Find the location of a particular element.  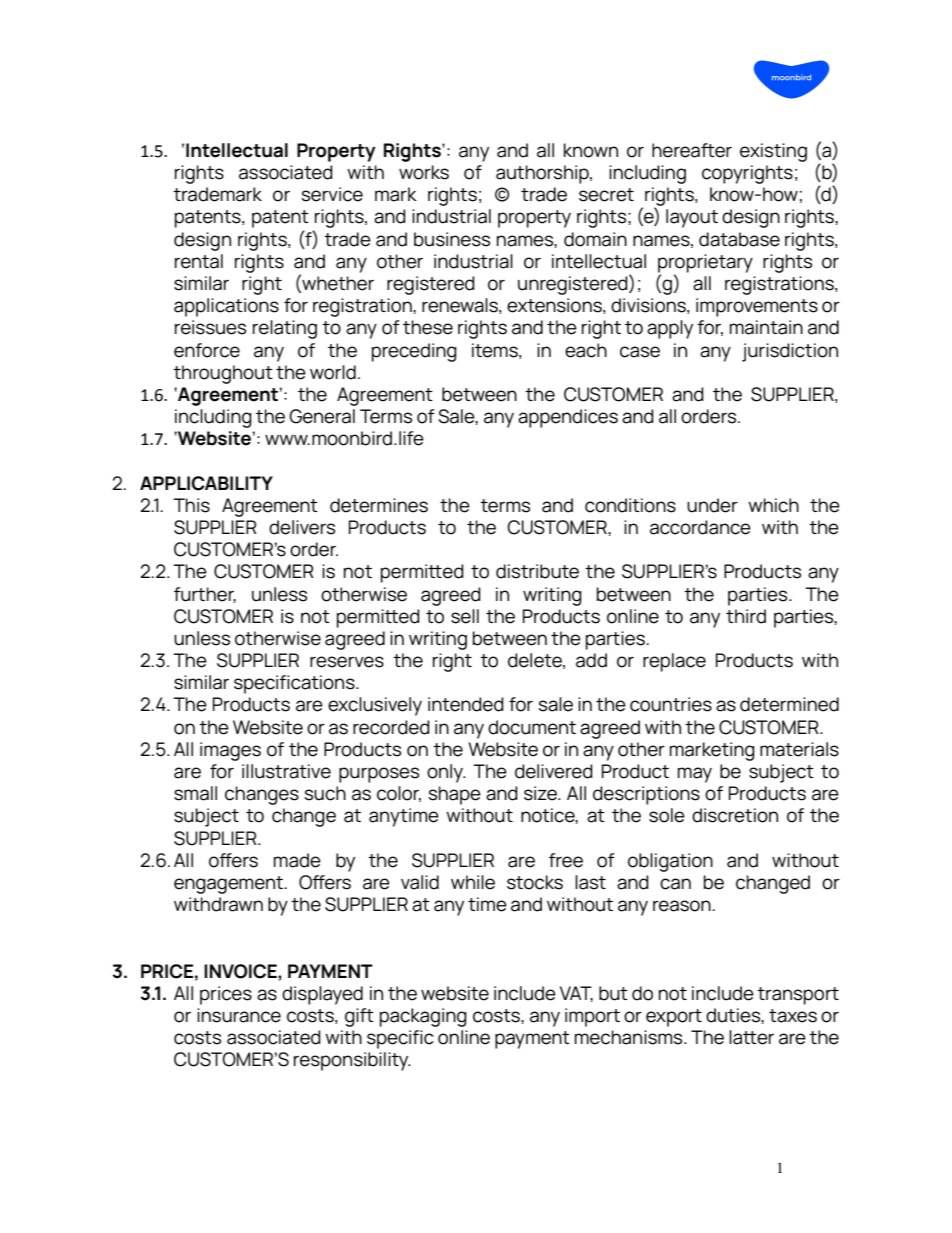

hereafter is located at coordinates (692, 150).
